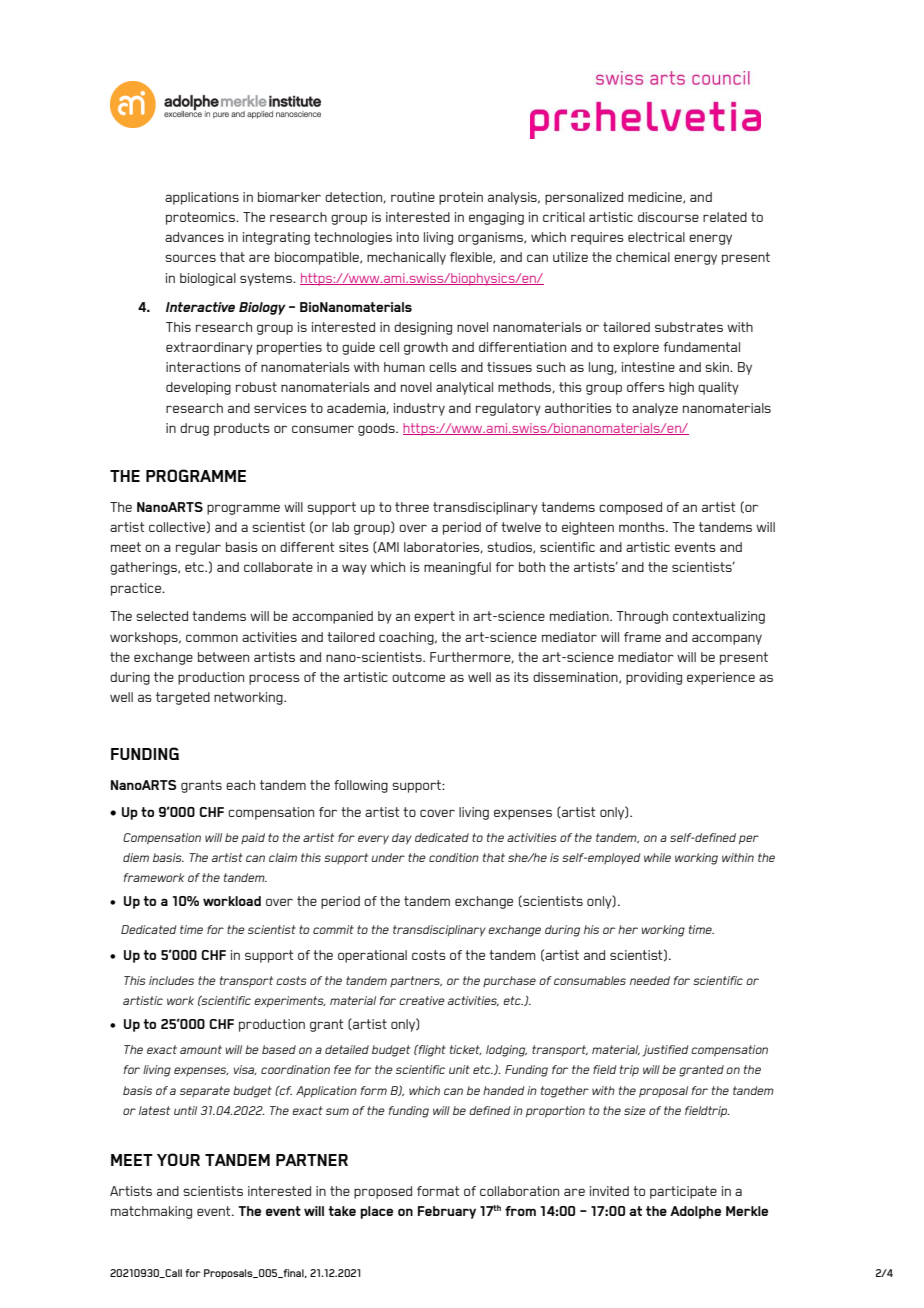 This document has width=924, height=1308. Describe the element at coordinates (668, 217) in the document. I see `discourse` at that location.
